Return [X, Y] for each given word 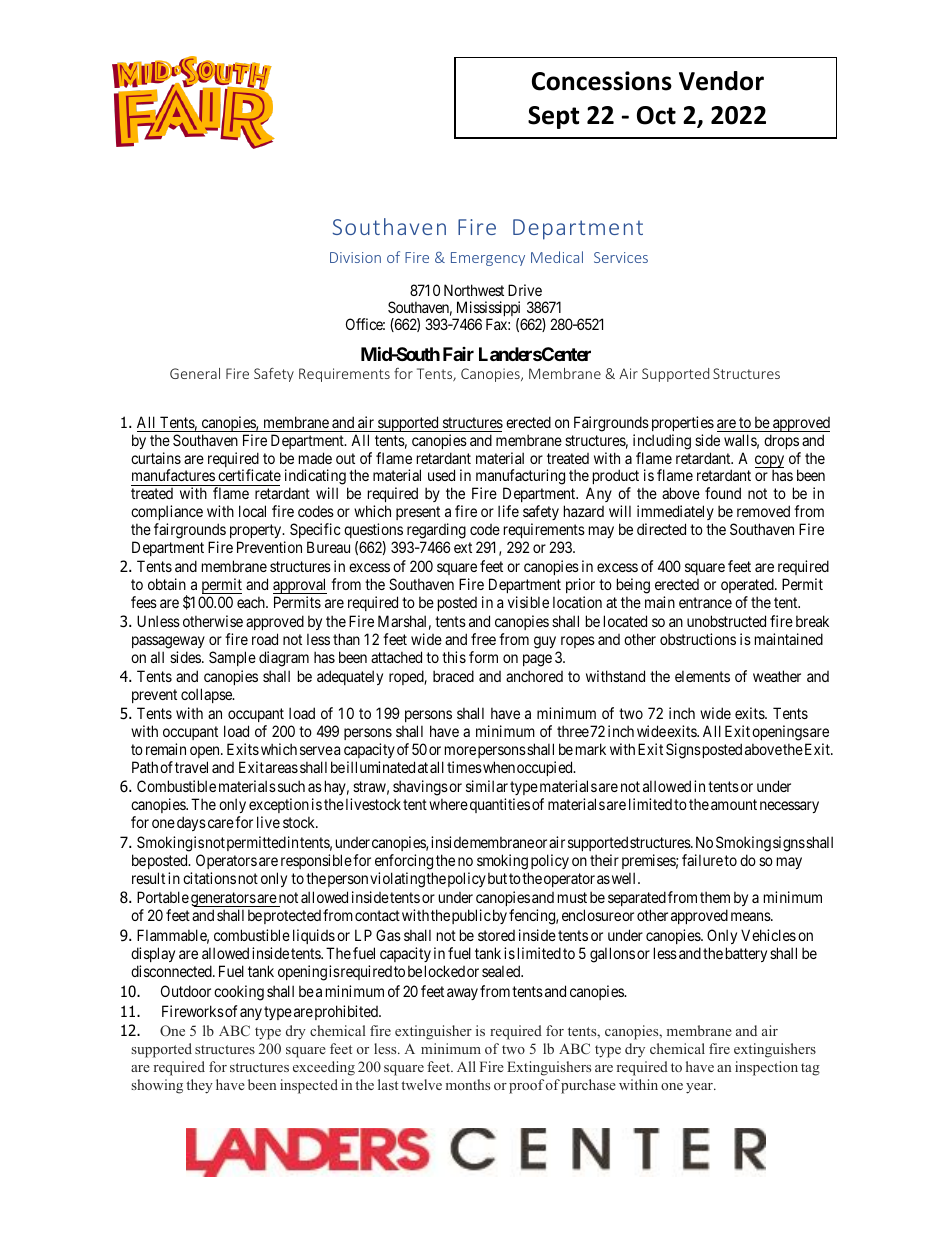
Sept [553, 117]
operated [748, 585]
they [199, 1086]
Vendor [721, 81]
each [252, 602]
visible [528, 602]
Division [355, 257]
